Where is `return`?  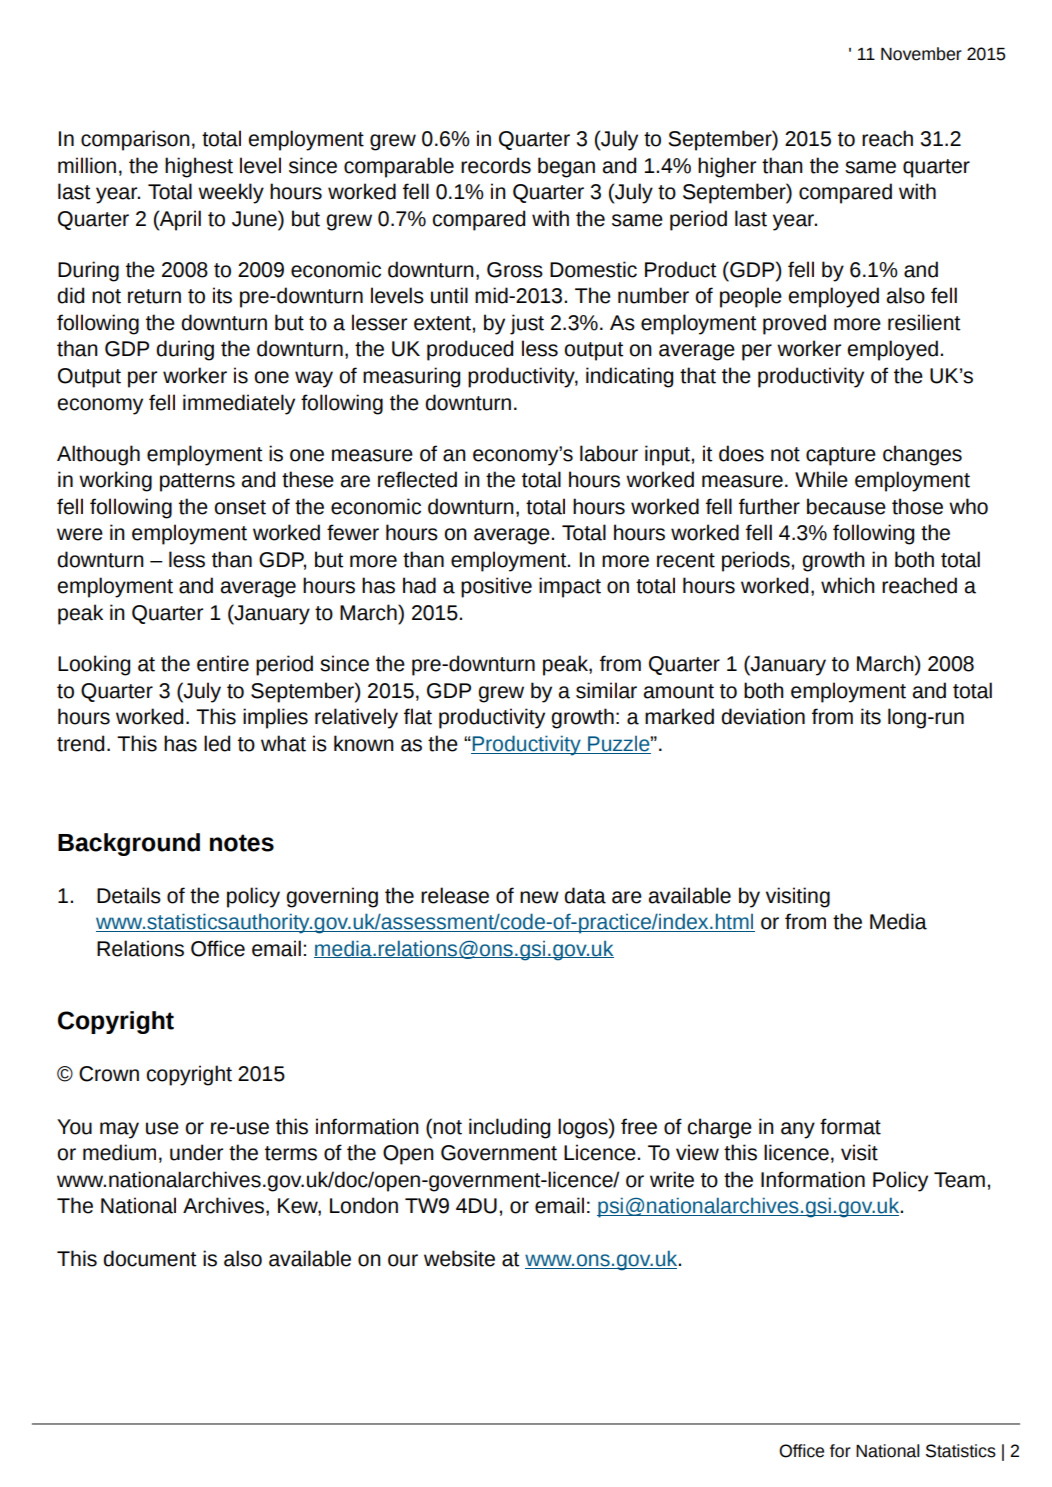 return is located at coordinates (154, 296).
